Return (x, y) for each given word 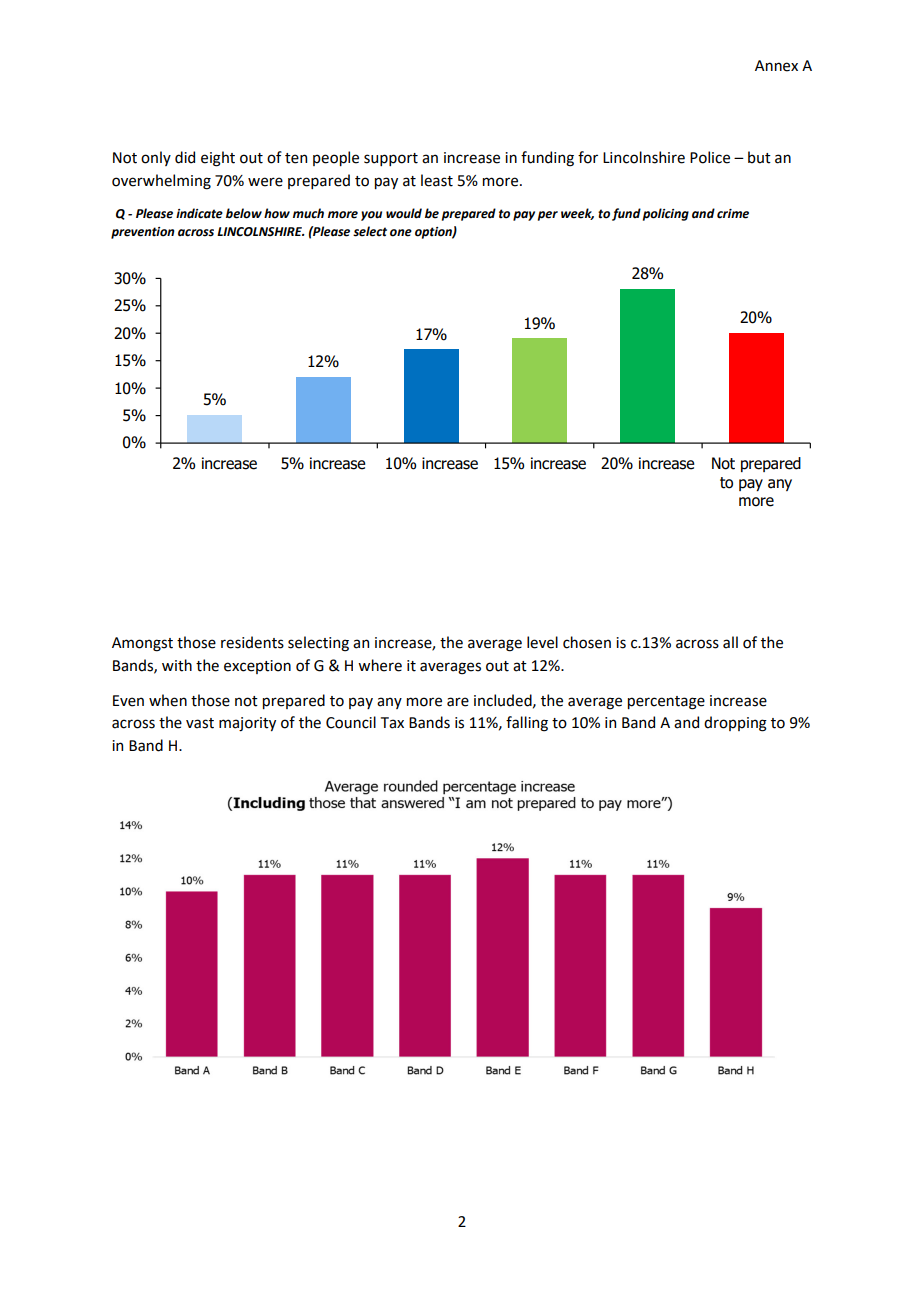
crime (733, 214)
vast (200, 723)
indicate (199, 213)
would (404, 213)
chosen (587, 642)
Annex (776, 66)
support (391, 159)
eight (218, 159)
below (244, 213)
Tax (392, 723)
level (542, 642)
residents (252, 642)
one (401, 233)
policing (666, 214)
